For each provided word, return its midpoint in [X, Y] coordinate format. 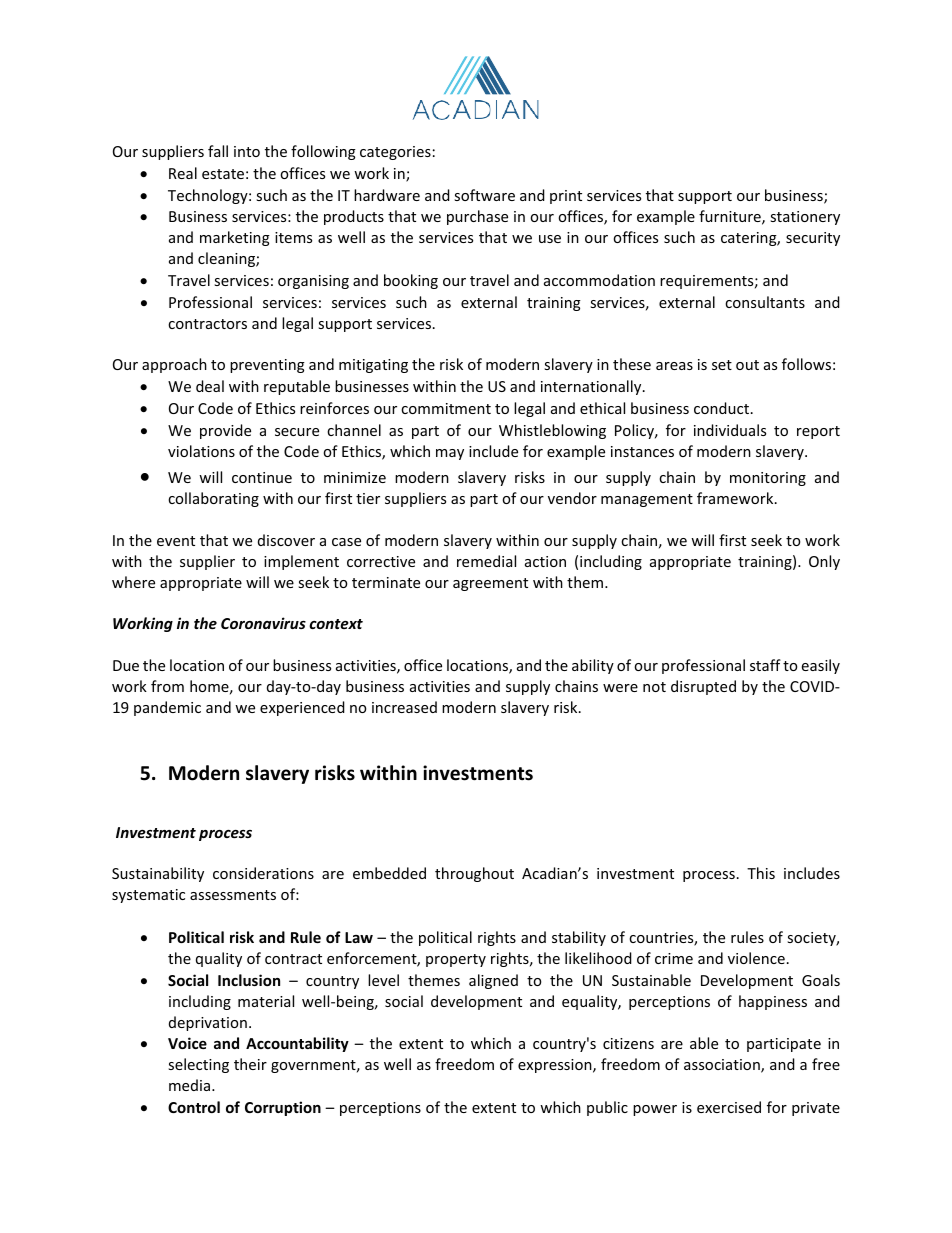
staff [765, 665]
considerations [263, 873]
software [484, 195]
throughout [474, 874]
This [761, 873]
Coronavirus [263, 623]
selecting [198, 1065]
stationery [805, 218]
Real [183, 173]
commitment [446, 408]
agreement [490, 584]
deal [210, 386]
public [607, 1108]
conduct [723, 408]
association [723, 1066]
